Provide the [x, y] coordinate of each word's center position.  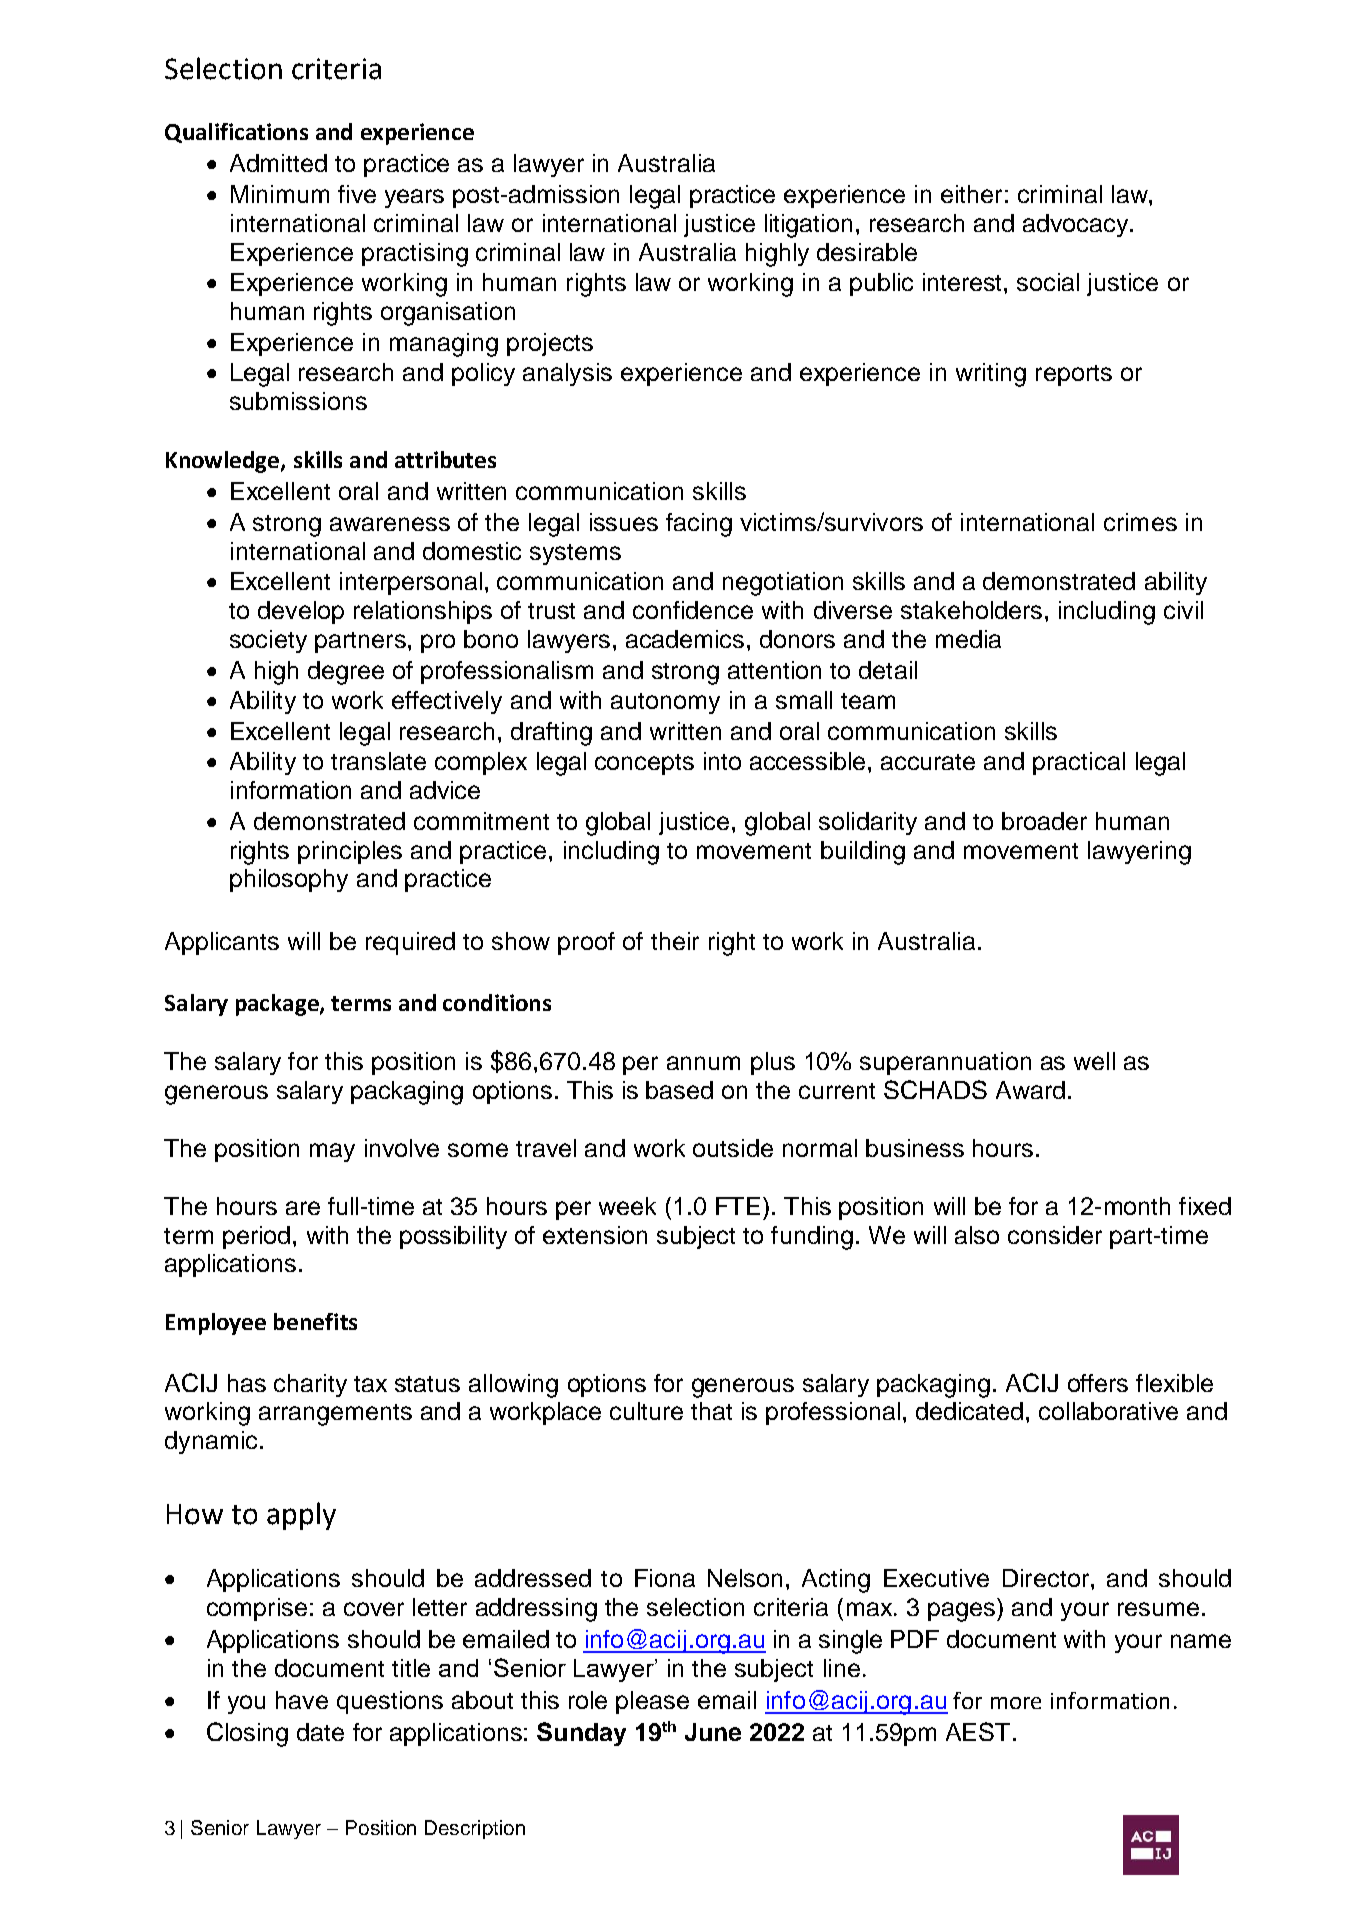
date [320, 1732]
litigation [808, 226]
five [357, 194]
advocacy [1075, 225]
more [1016, 1703]
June [713, 1732]
